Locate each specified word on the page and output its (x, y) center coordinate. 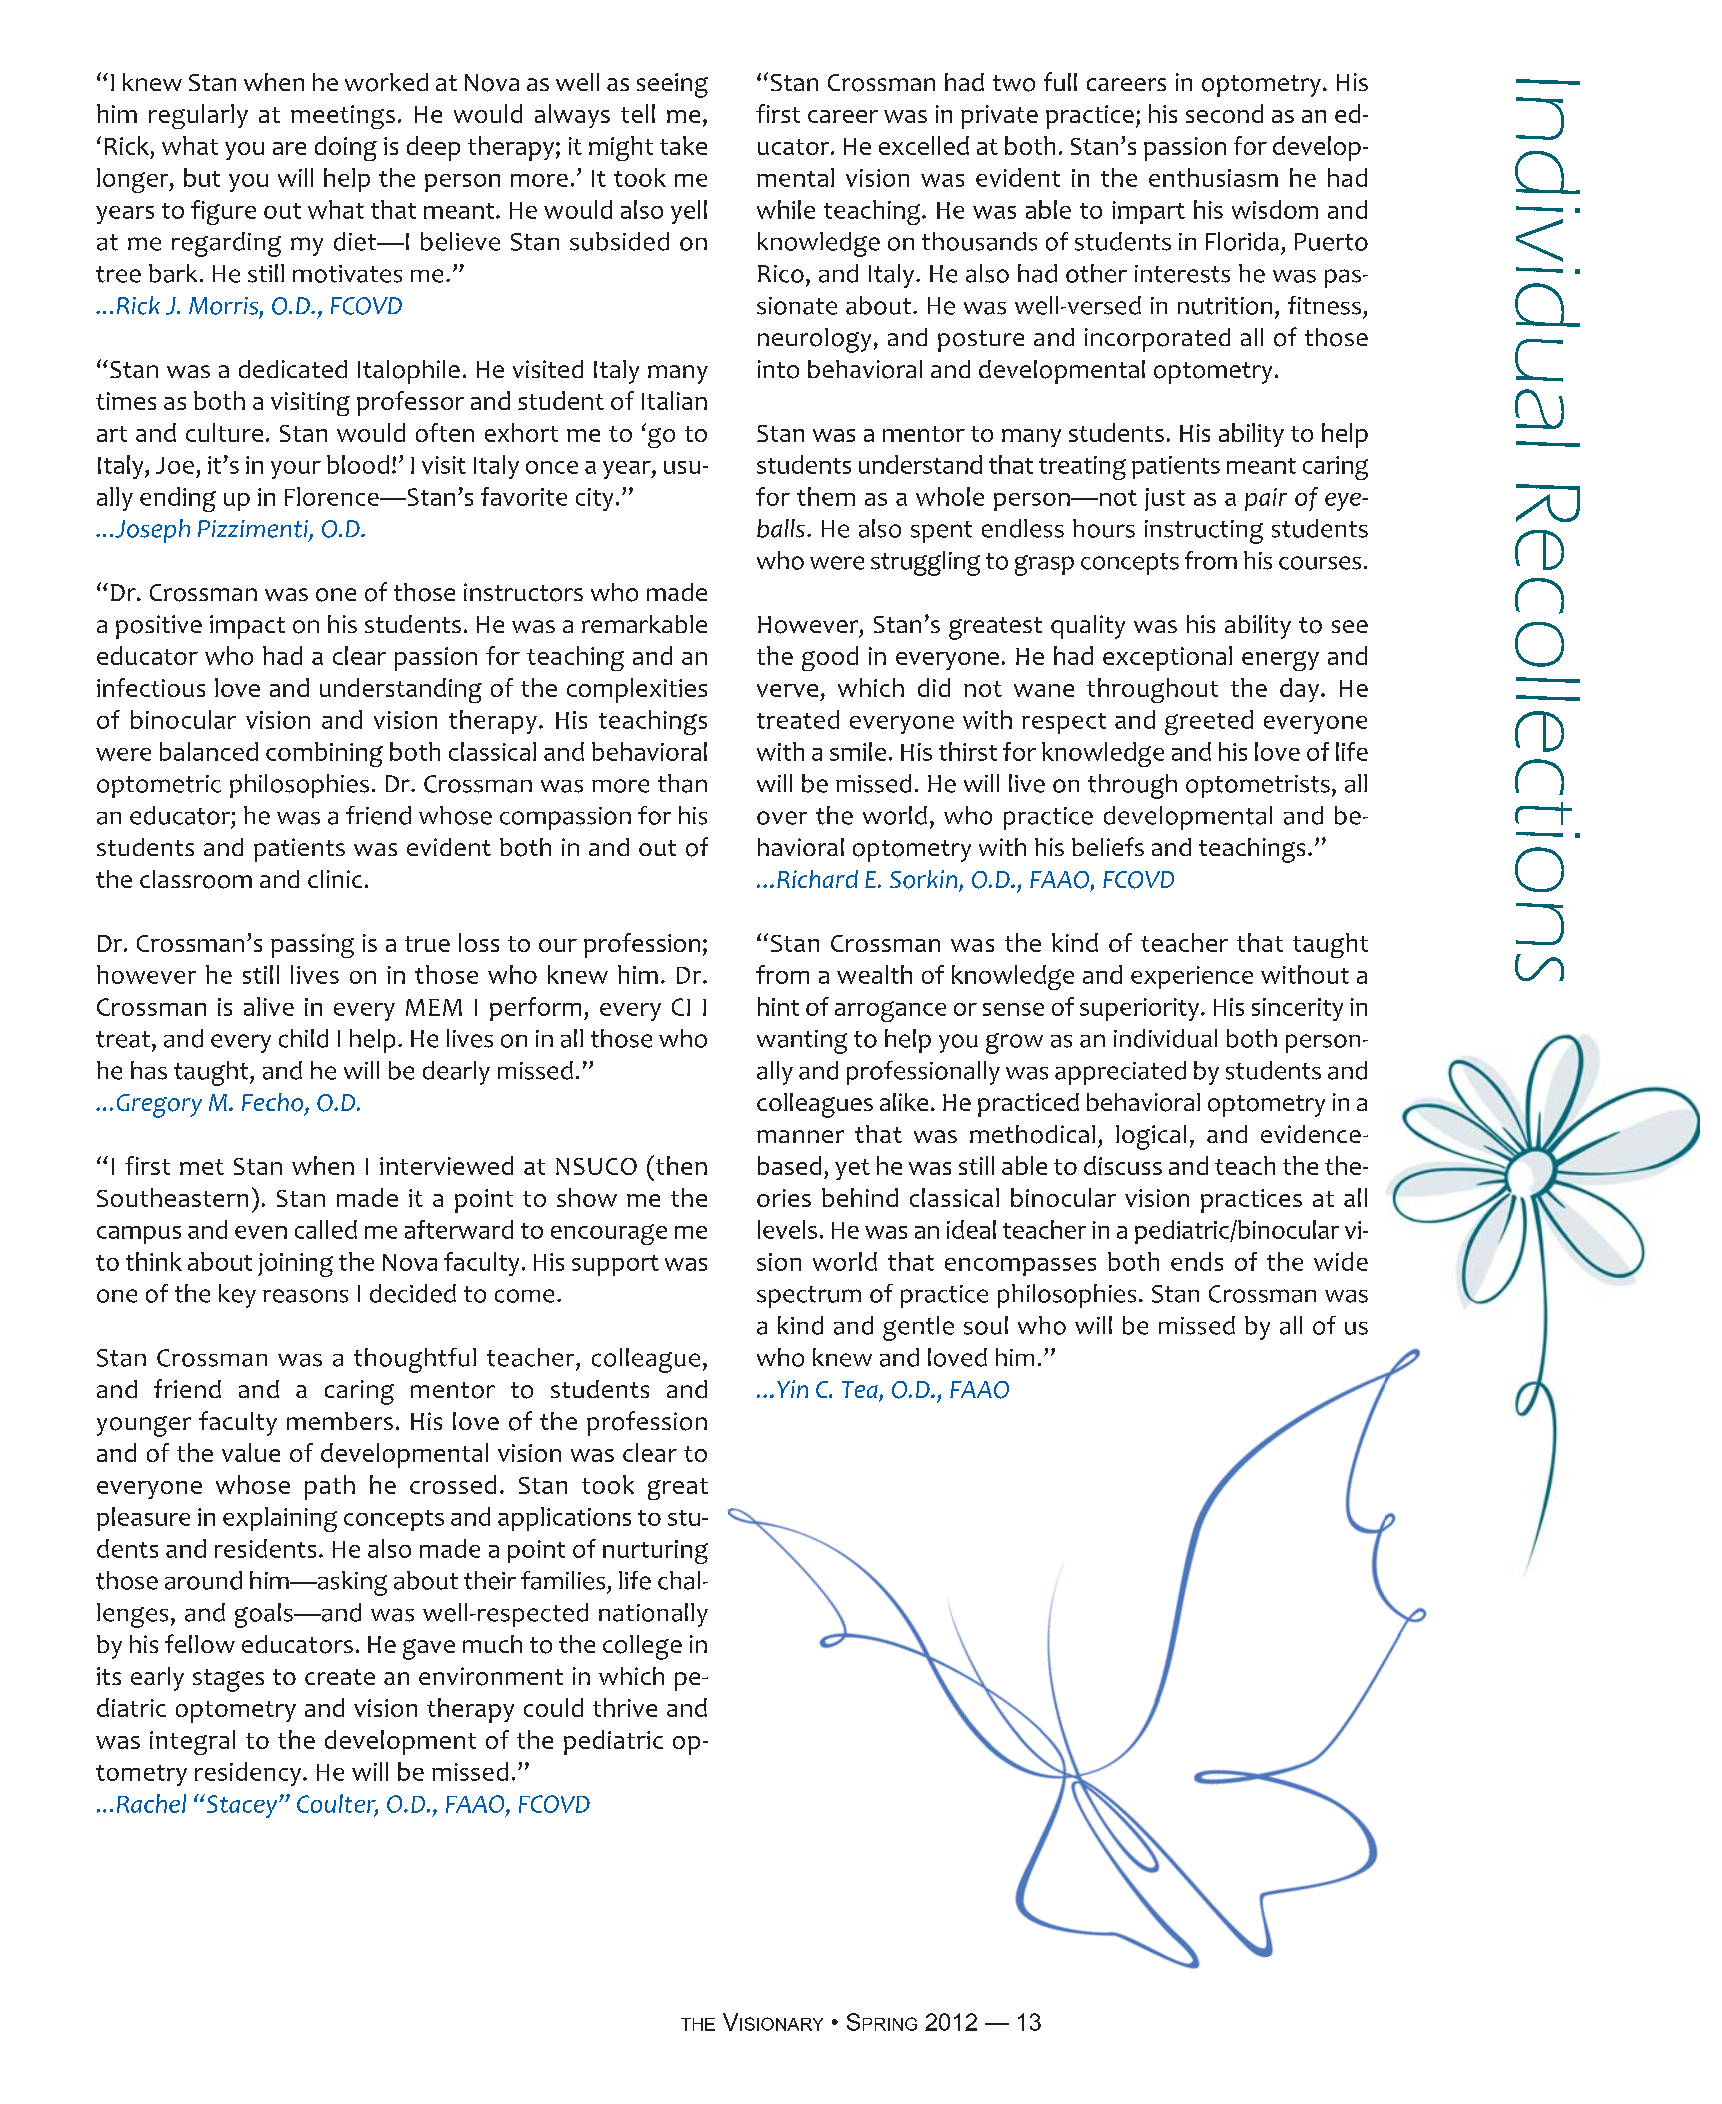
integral (192, 1742)
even (261, 1232)
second (1224, 113)
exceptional (1167, 658)
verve (787, 690)
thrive (625, 1707)
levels (787, 1229)
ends (1197, 1261)
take (683, 145)
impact (247, 627)
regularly (198, 116)
